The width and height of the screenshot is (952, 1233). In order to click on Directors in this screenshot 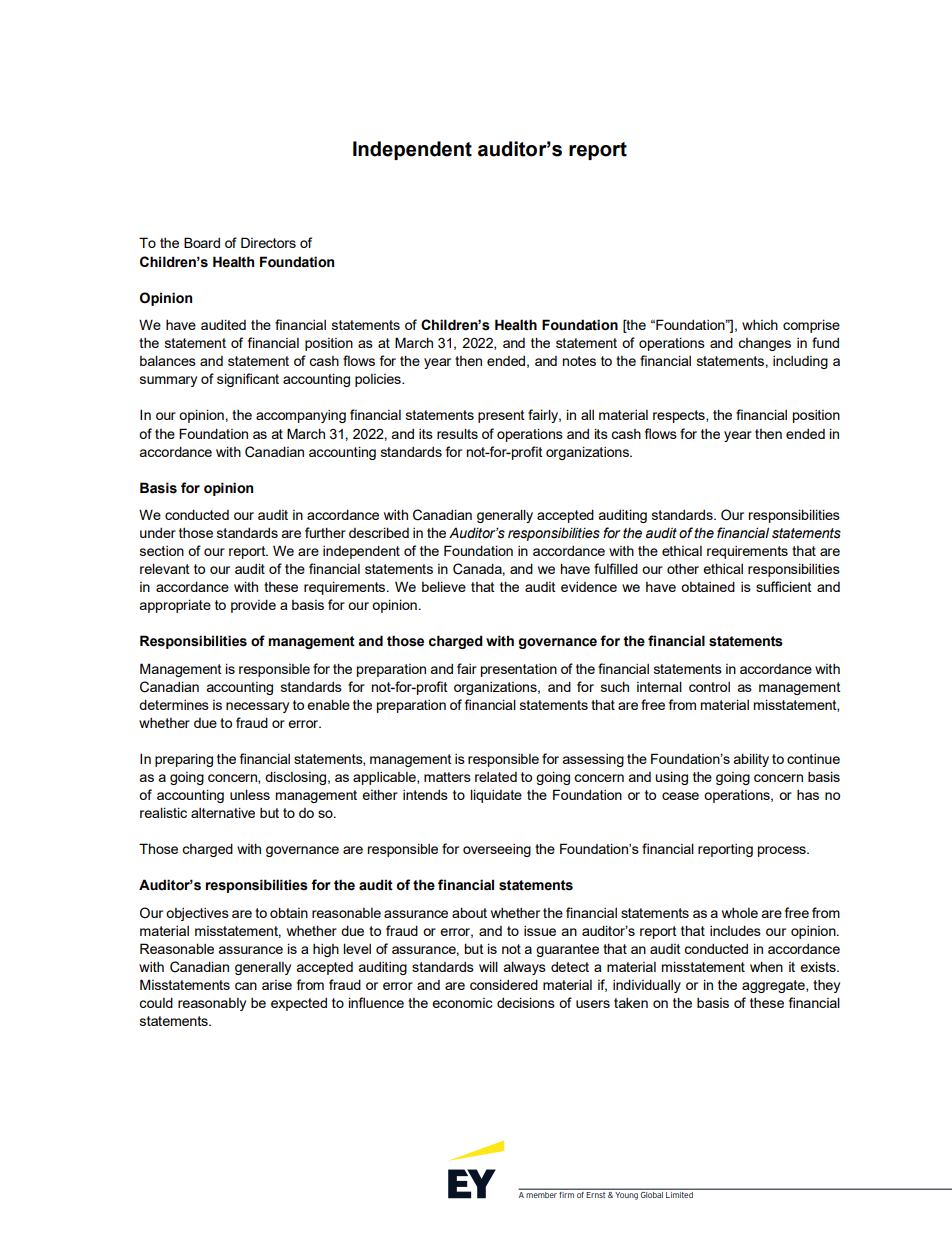, I will do `click(268, 242)`.
